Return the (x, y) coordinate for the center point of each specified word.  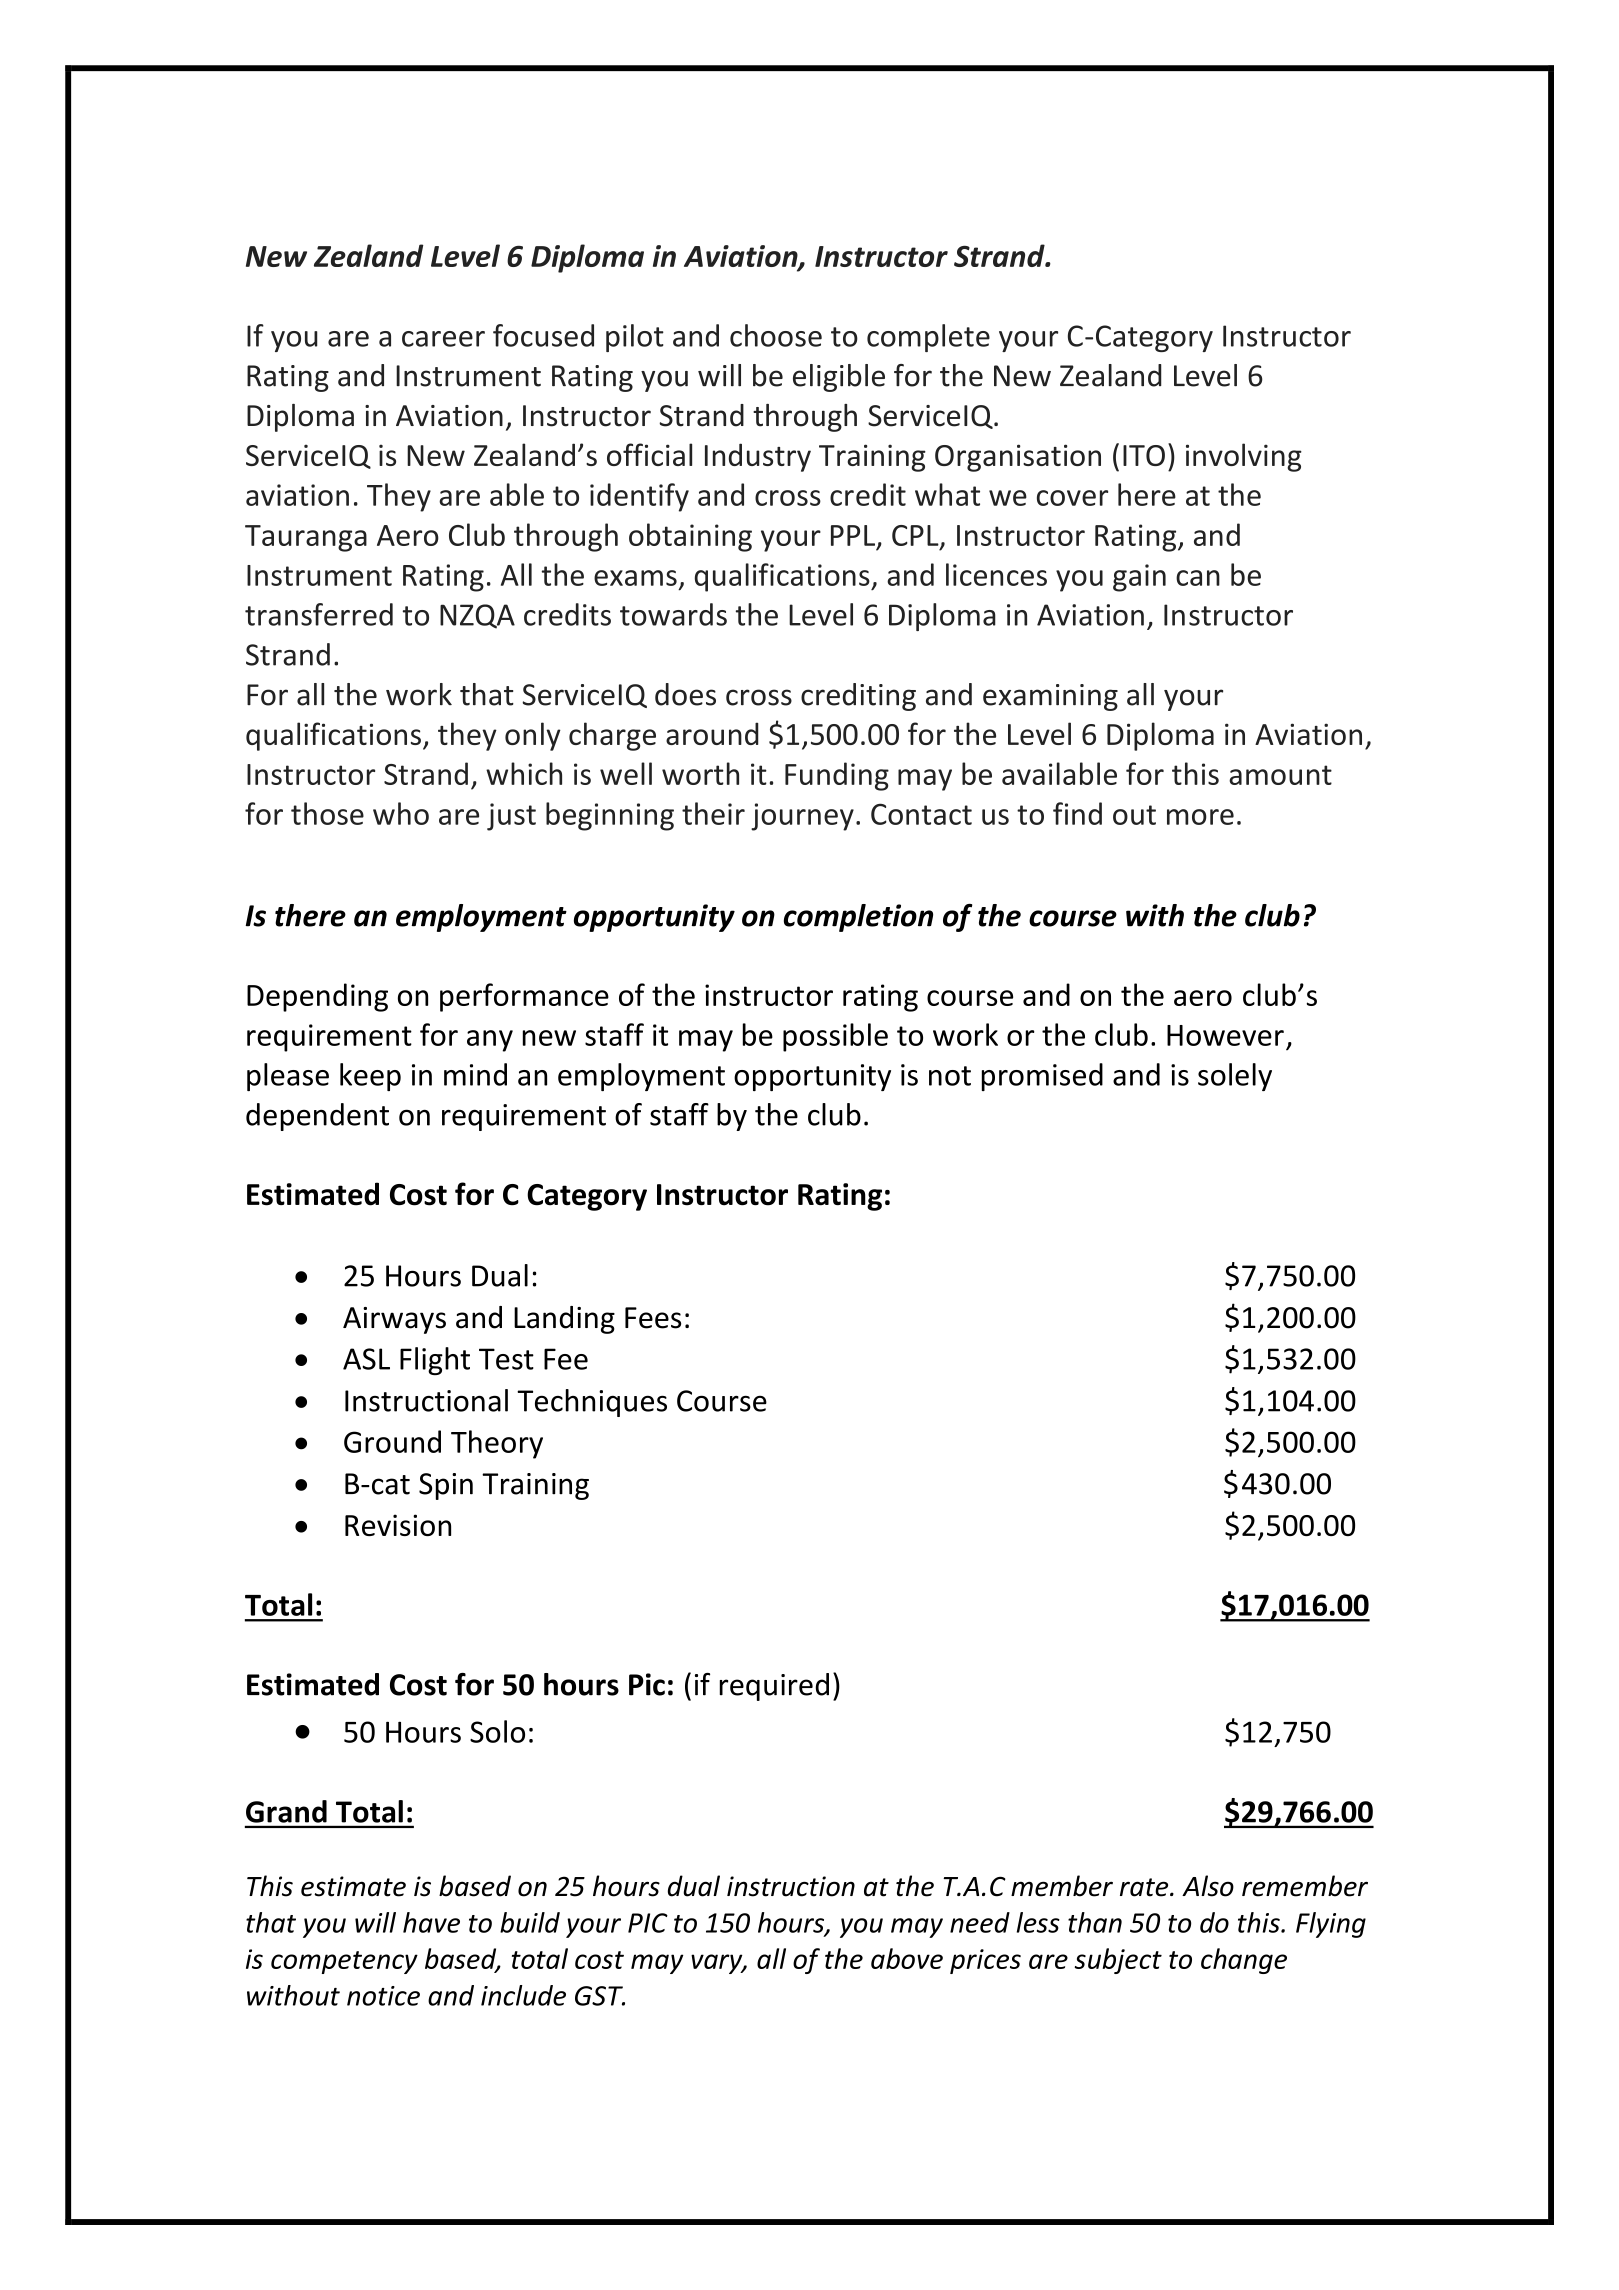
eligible (839, 378)
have (431, 1922)
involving (1244, 457)
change (1244, 1961)
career (443, 339)
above (907, 1958)
